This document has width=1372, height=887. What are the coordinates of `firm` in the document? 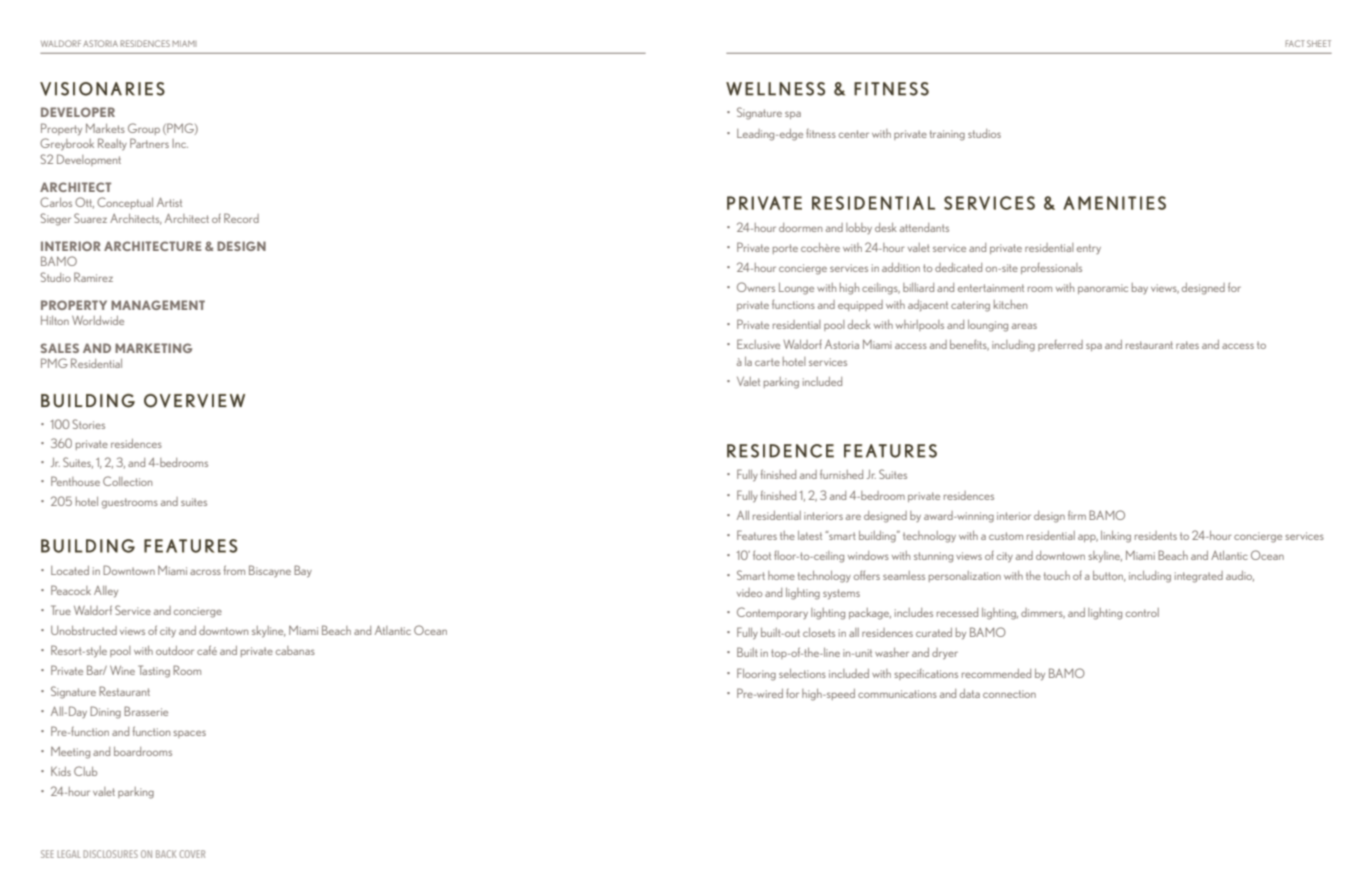 It's located at (1077, 515).
